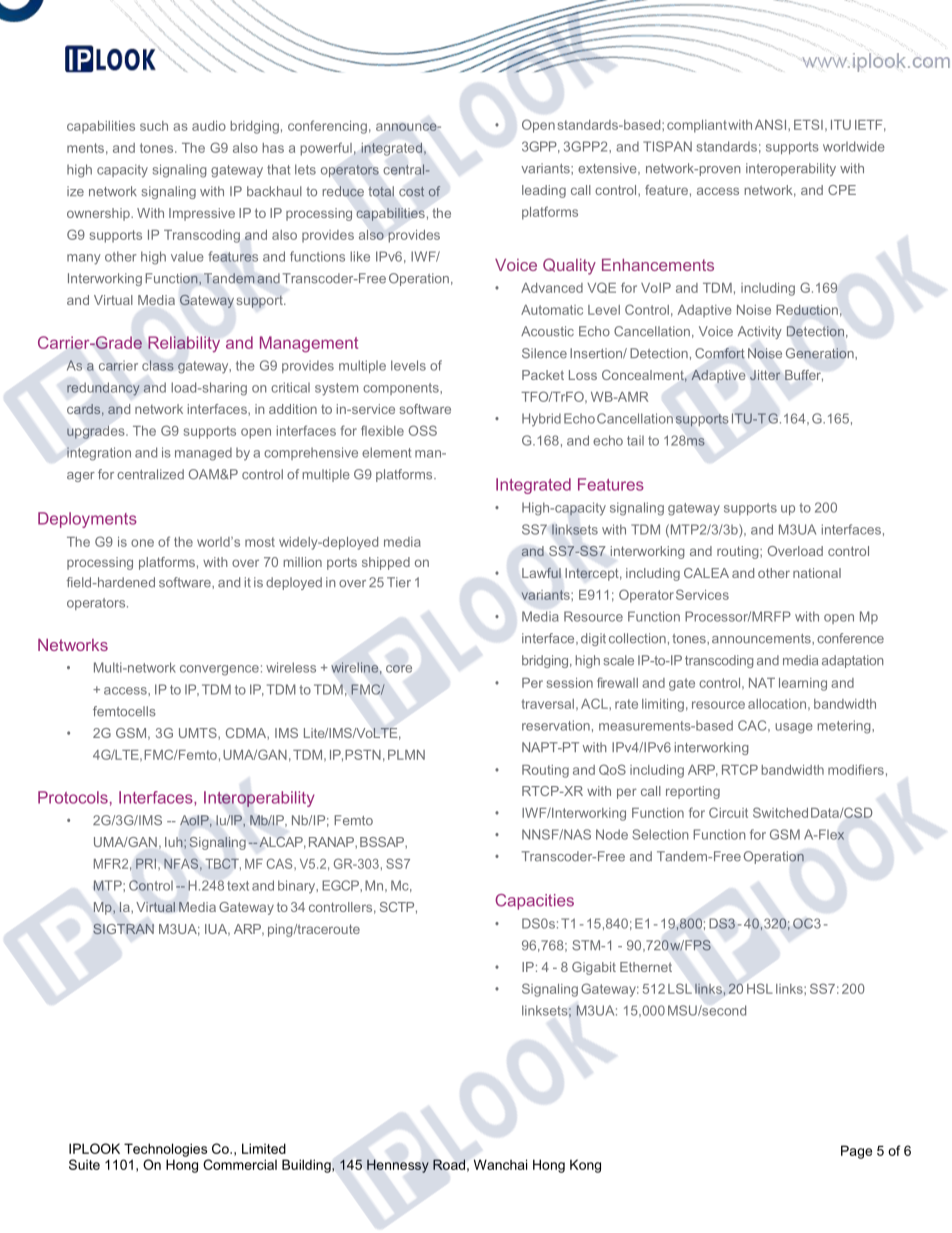 This screenshot has width=952, height=1233. Describe the element at coordinates (842, 190) in the screenshot. I see `CPE` at that location.
